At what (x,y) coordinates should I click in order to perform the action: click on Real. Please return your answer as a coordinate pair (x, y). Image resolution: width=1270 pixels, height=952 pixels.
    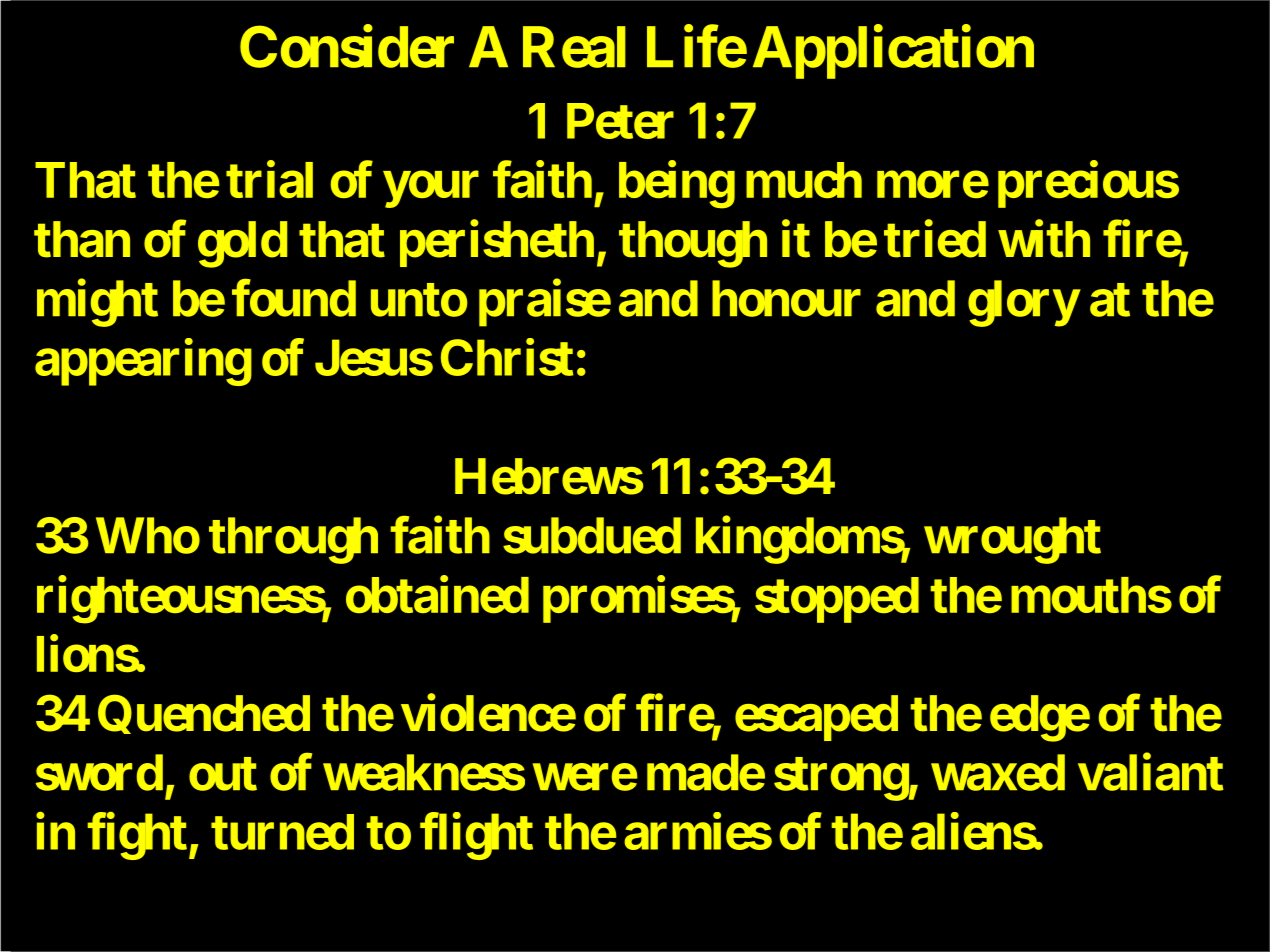
    Looking at the image, I should click on (574, 47).
